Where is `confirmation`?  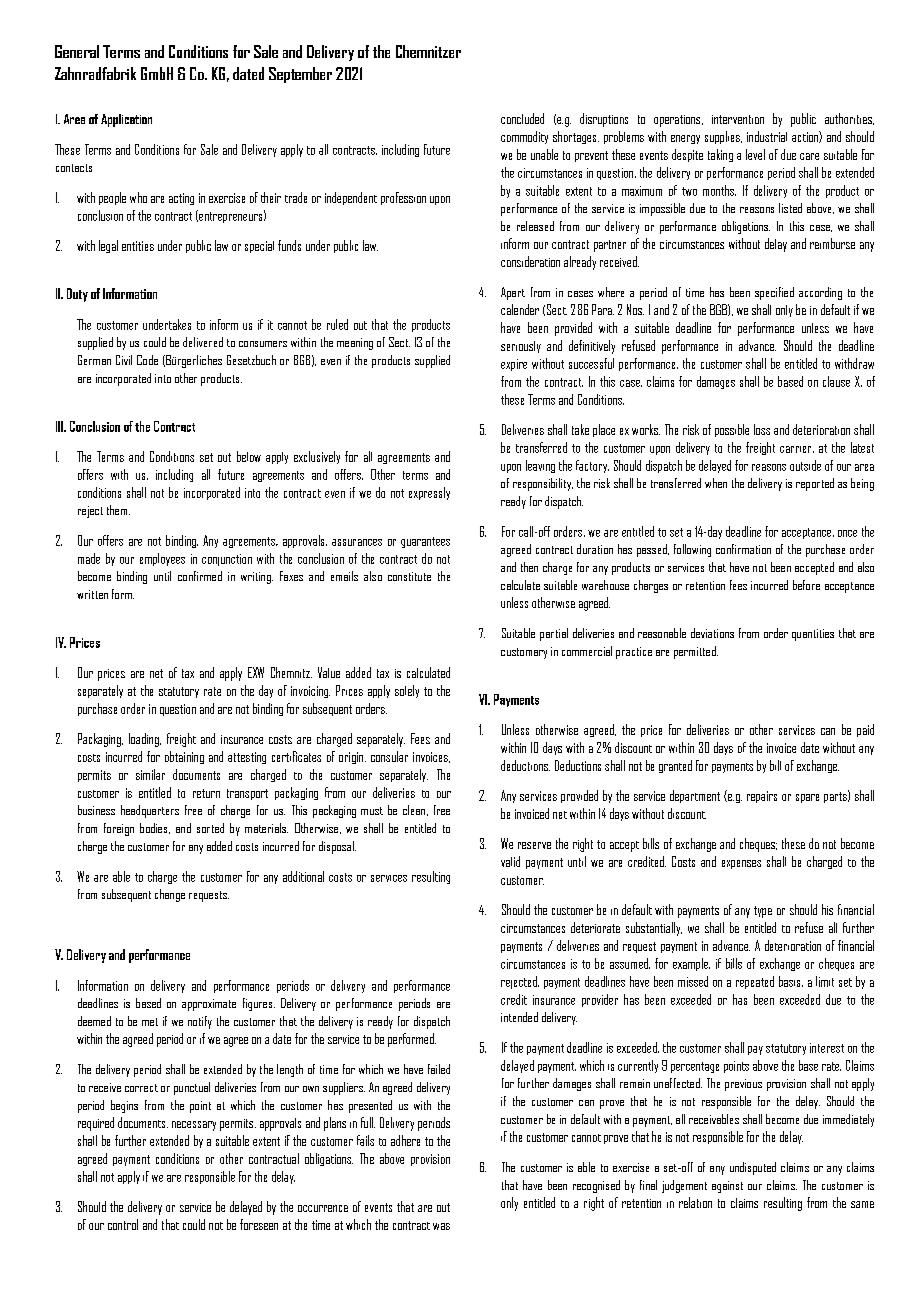 confirmation is located at coordinates (743, 549).
